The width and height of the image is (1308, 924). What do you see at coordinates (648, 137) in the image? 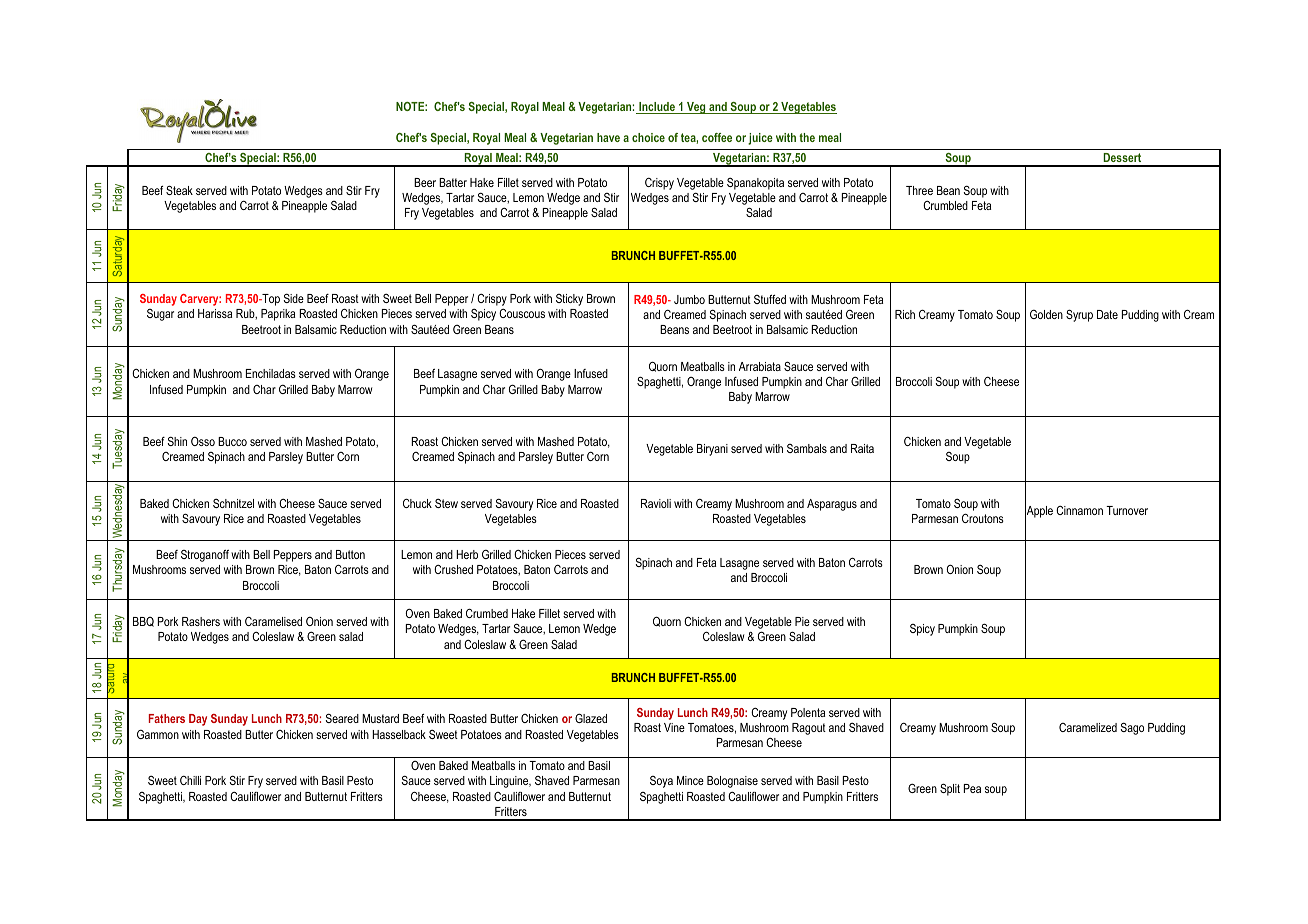
I see `choice` at bounding box center [648, 137].
